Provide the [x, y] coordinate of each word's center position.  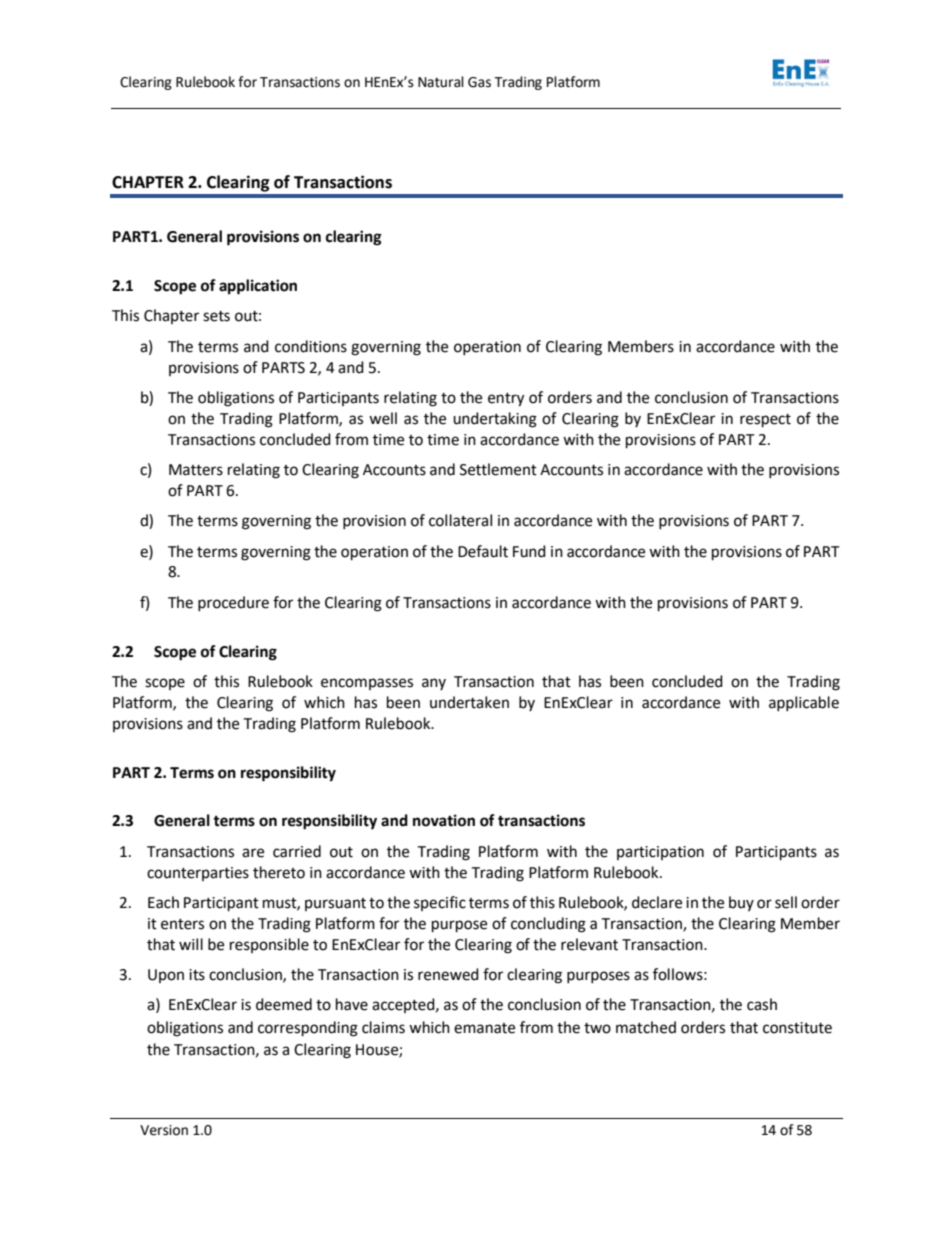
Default [483, 551]
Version [164, 1130]
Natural [441, 82]
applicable [804, 703]
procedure [233, 603]
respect [765, 421]
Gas [479, 82]
